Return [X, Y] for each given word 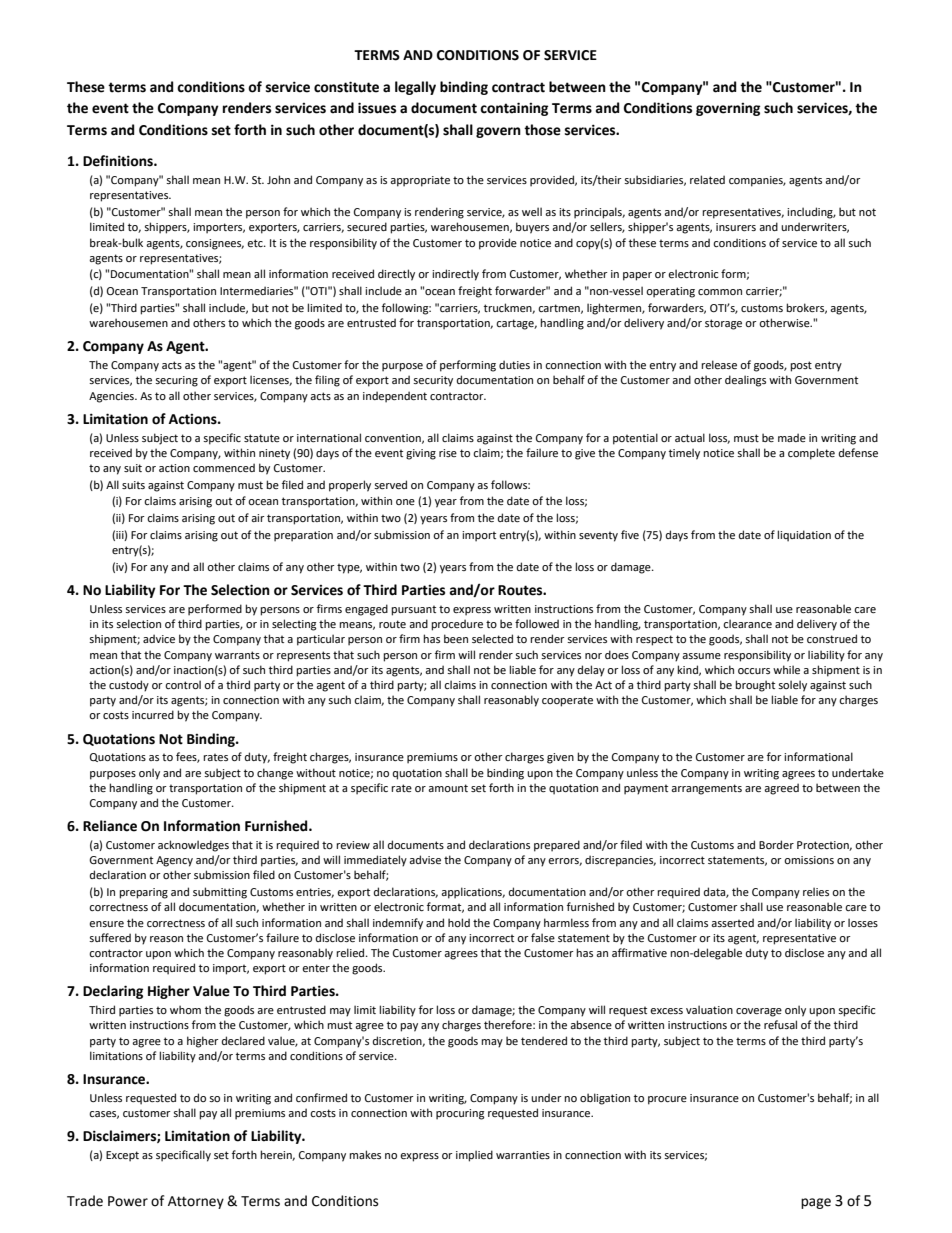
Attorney [196, 1202]
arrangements [706, 789]
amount [448, 788]
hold [459, 922]
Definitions [119, 161]
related [707, 179]
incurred [153, 714]
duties [514, 364]
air [258, 518]
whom [185, 1009]
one [405, 502]
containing [514, 109]
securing [176, 381]
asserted [732, 922]
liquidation [804, 536]
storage [723, 324]
